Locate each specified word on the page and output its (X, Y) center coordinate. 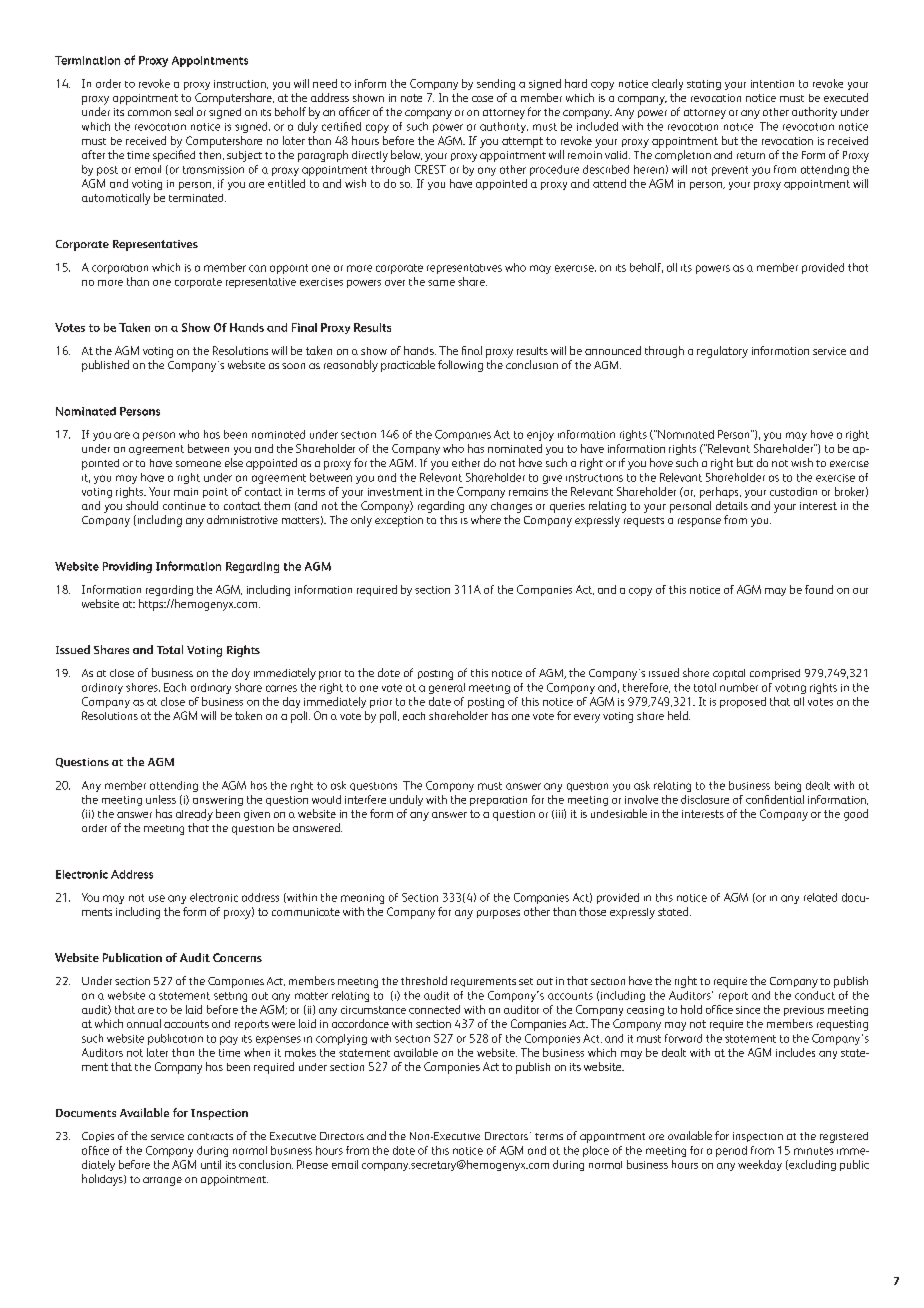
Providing (127, 567)
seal (184, 111)
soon (293, 366)
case (482, 99)
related (820, 897)
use (157, 898)
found (819, 589)
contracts (210, 1136)
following (460, 366)
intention (772, 84)
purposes (498, 914)
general (447, 688)
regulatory (722, 352)
